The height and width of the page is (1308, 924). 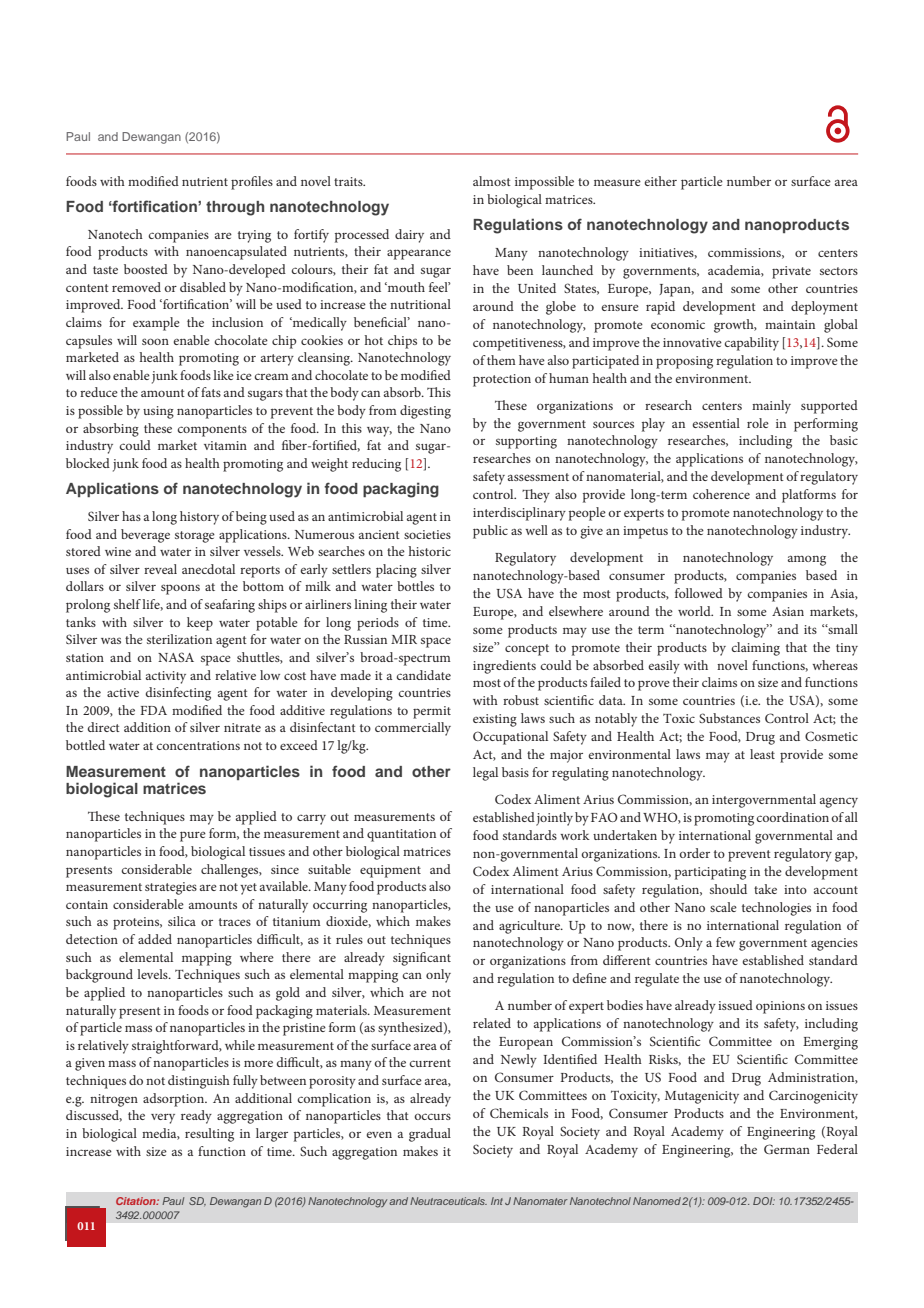 I want to click on private, so click(x=791, y=272).
